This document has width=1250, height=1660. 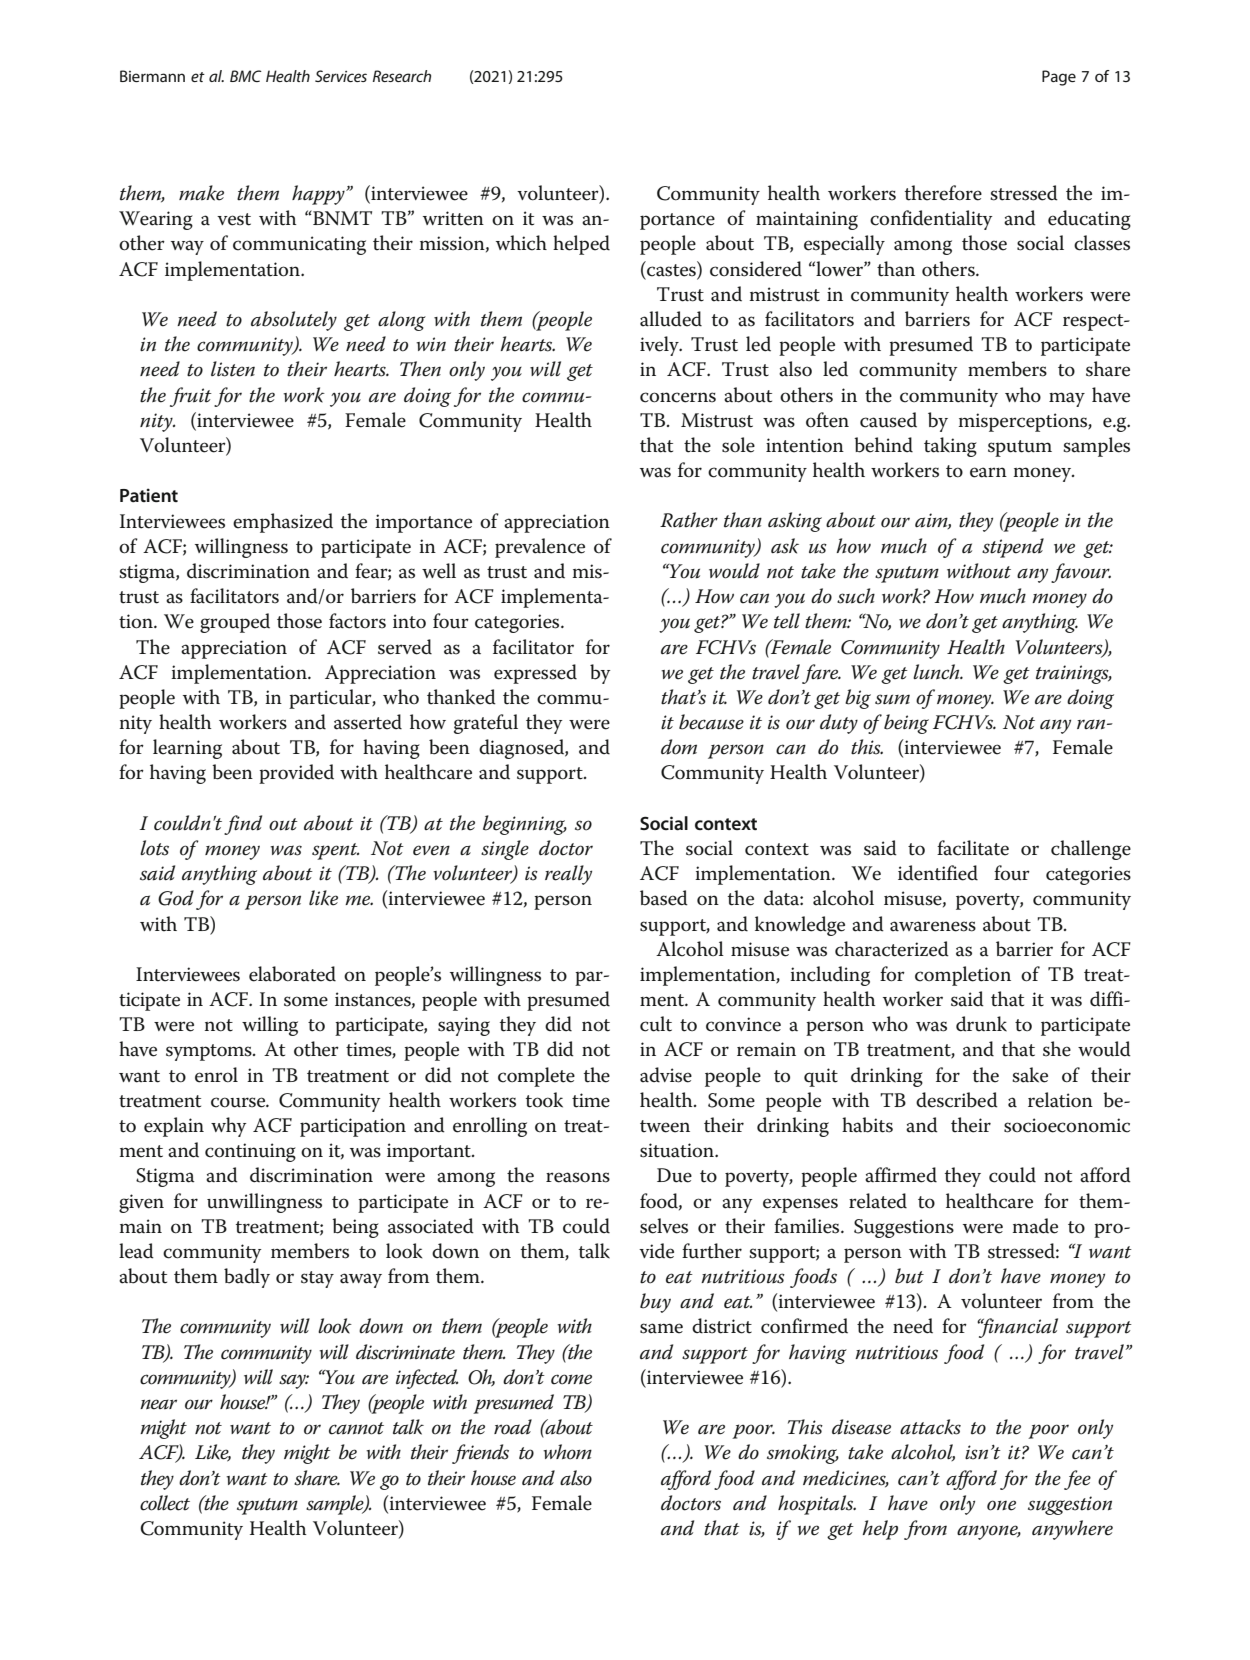 I want to click on collect, so click(x=165, y=1503).
